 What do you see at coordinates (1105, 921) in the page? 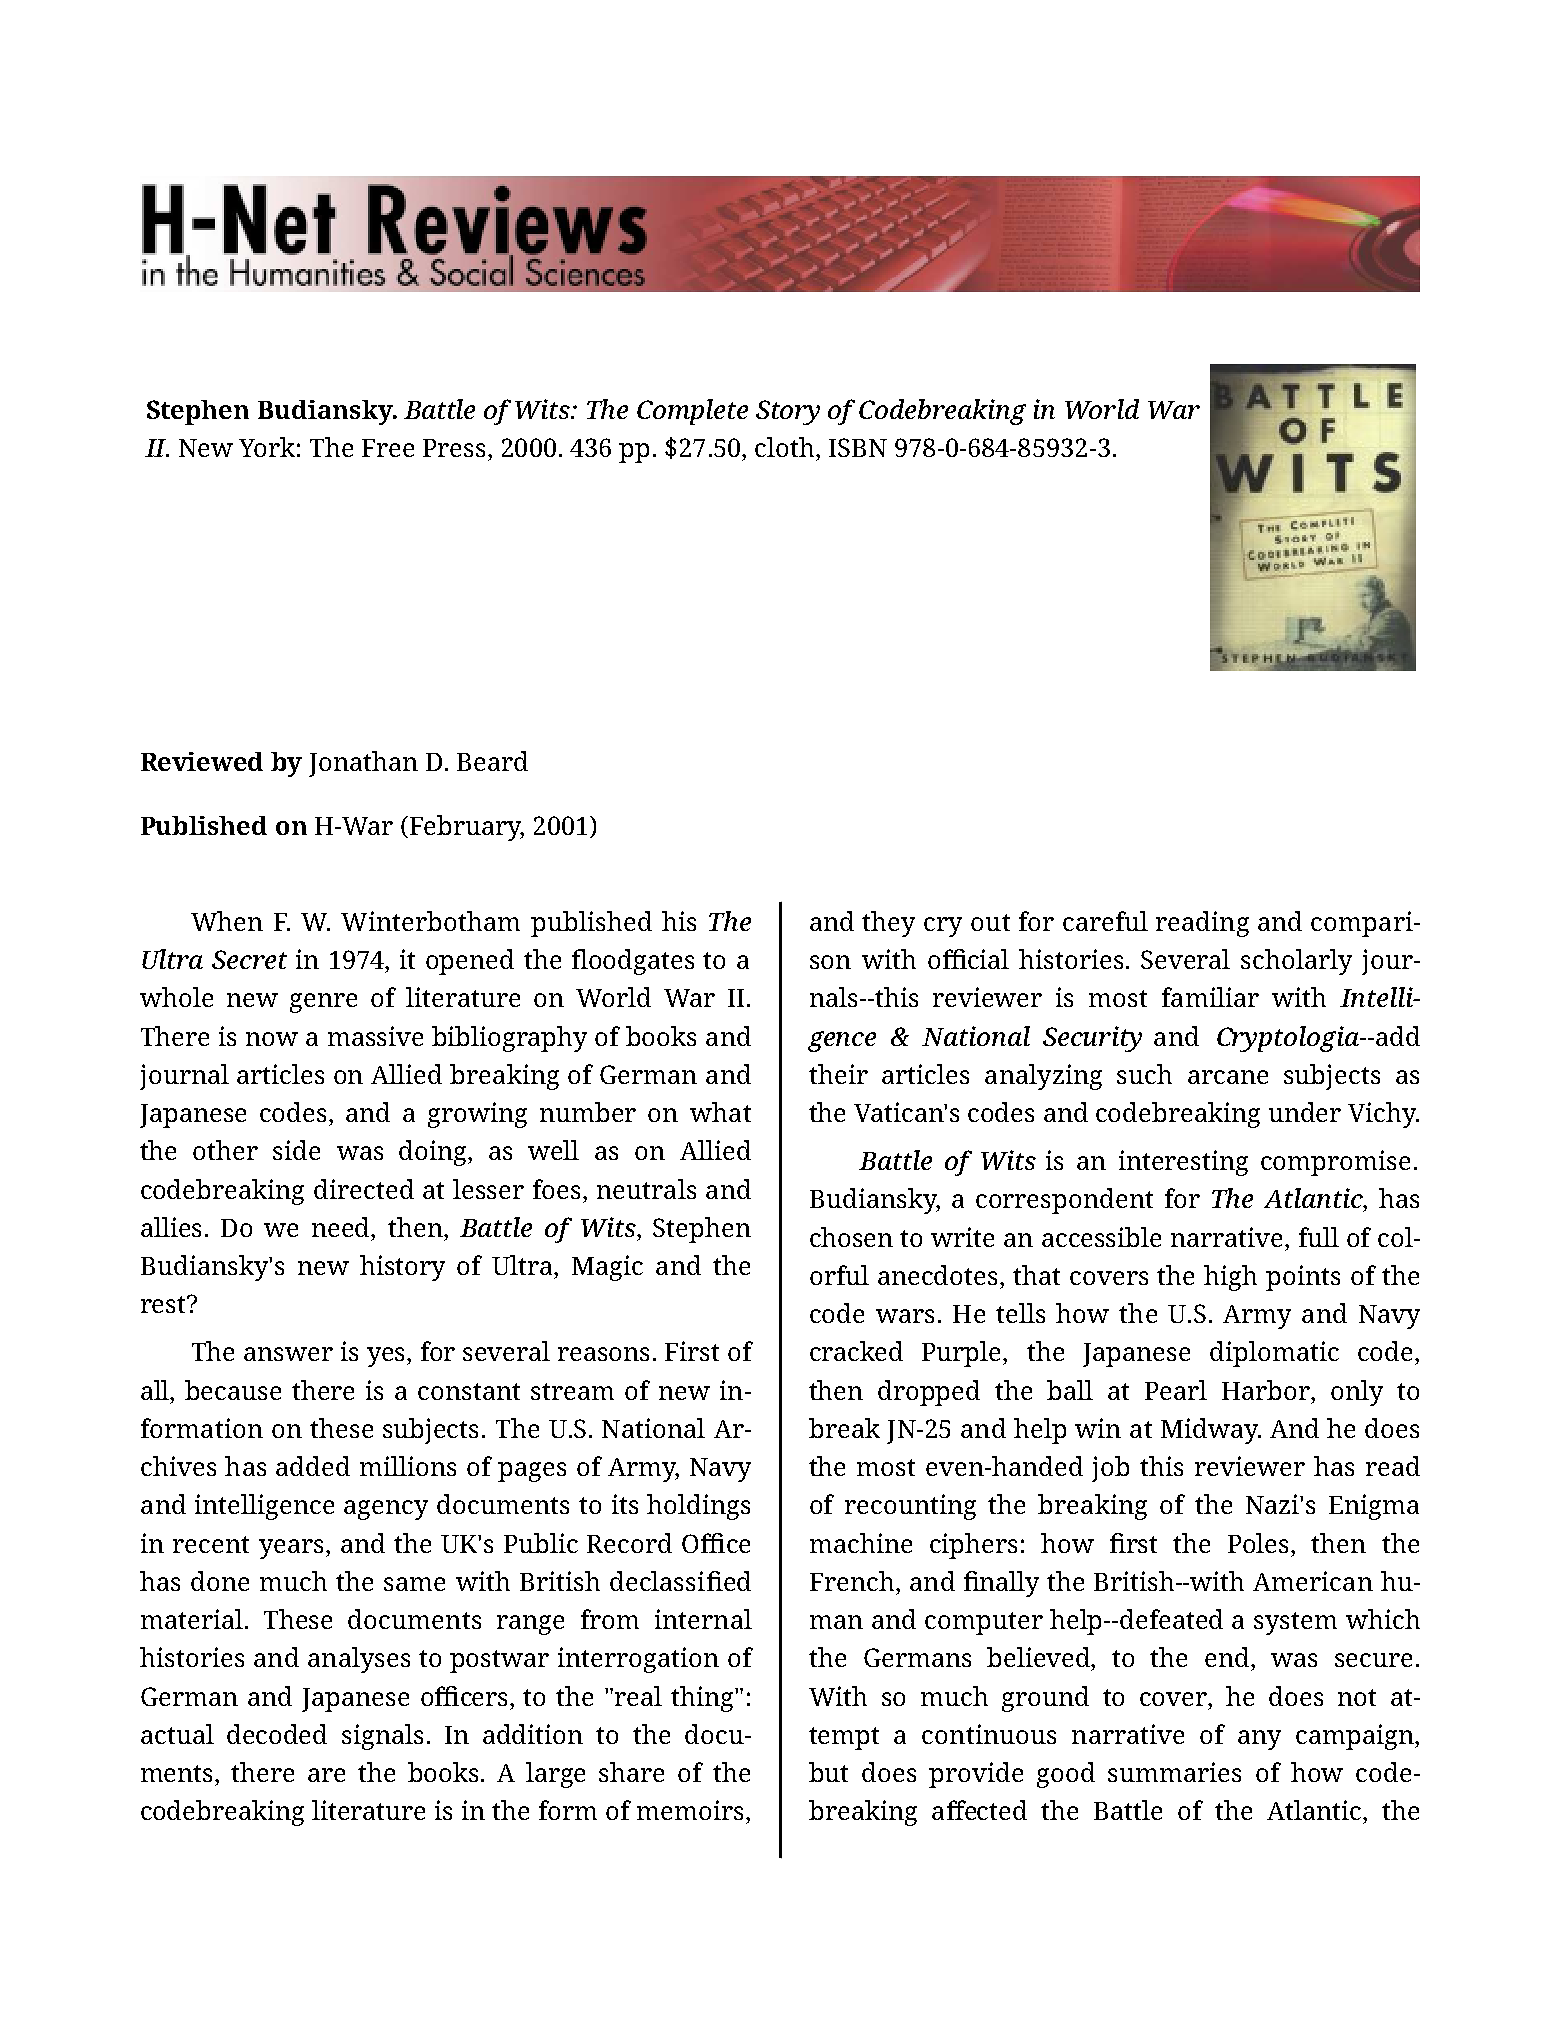
I see `careful` at bounding box center [1105, 921].
